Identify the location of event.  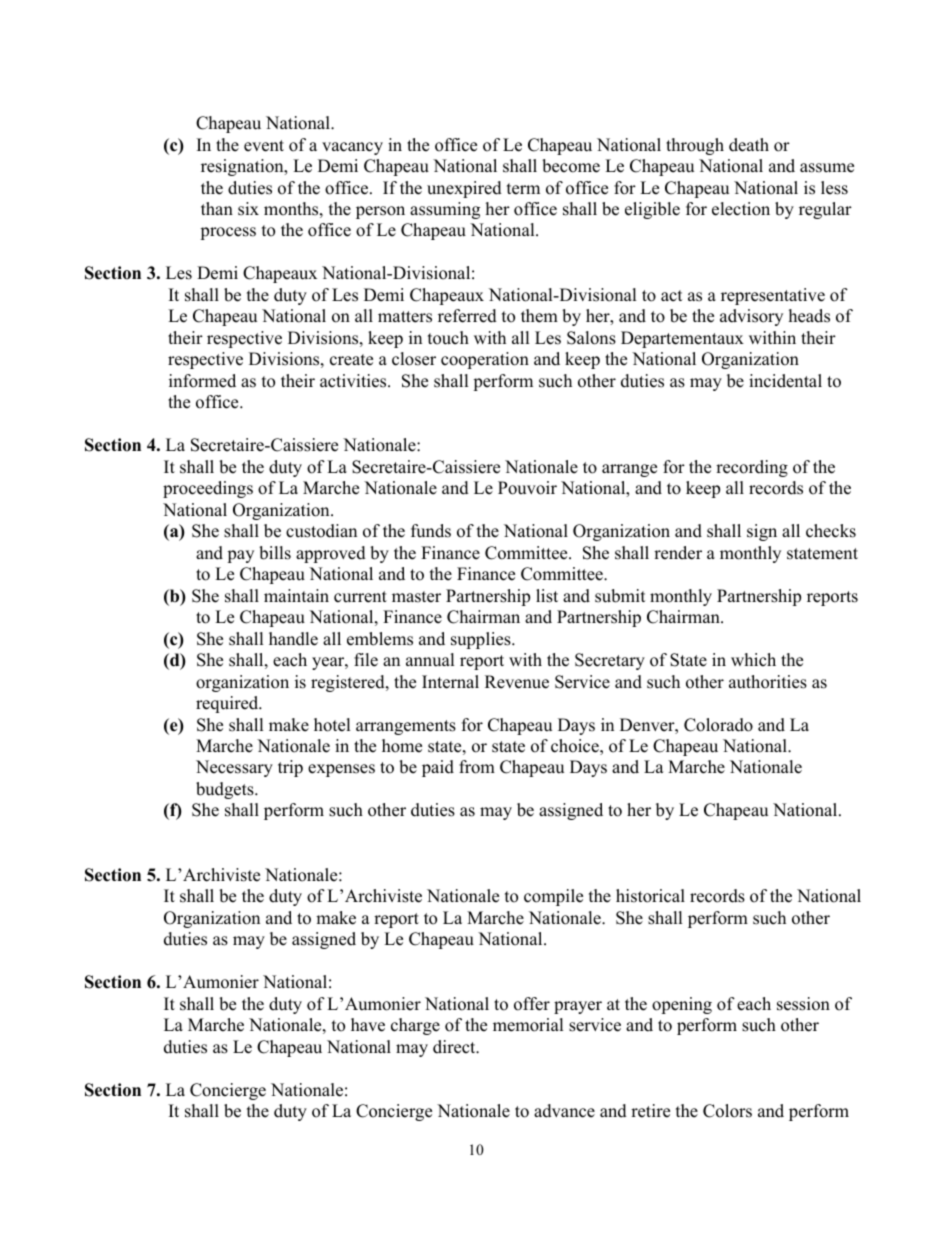
(264, 146).
